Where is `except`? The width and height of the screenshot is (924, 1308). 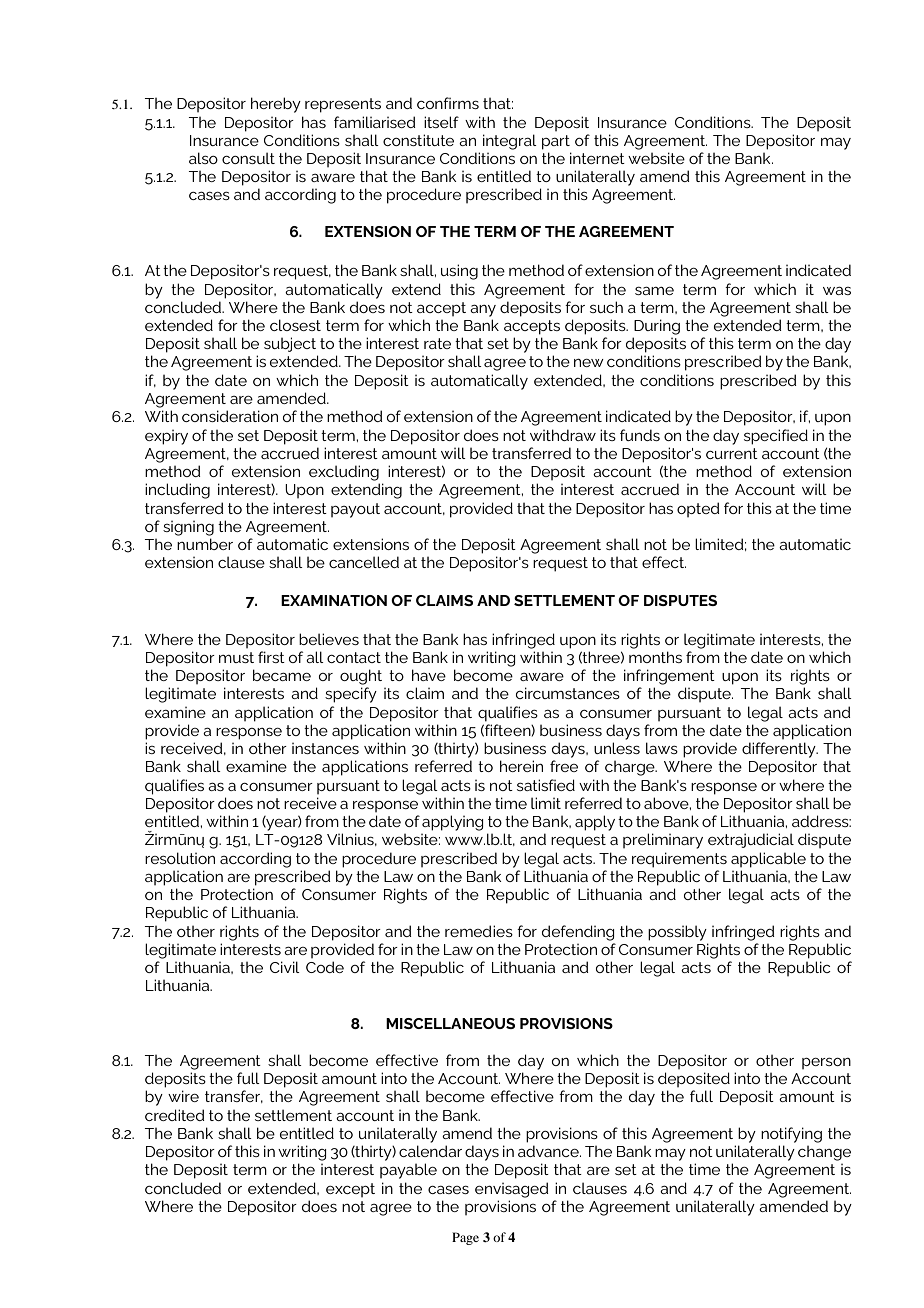 except is located at coordinates (350, 1190).
